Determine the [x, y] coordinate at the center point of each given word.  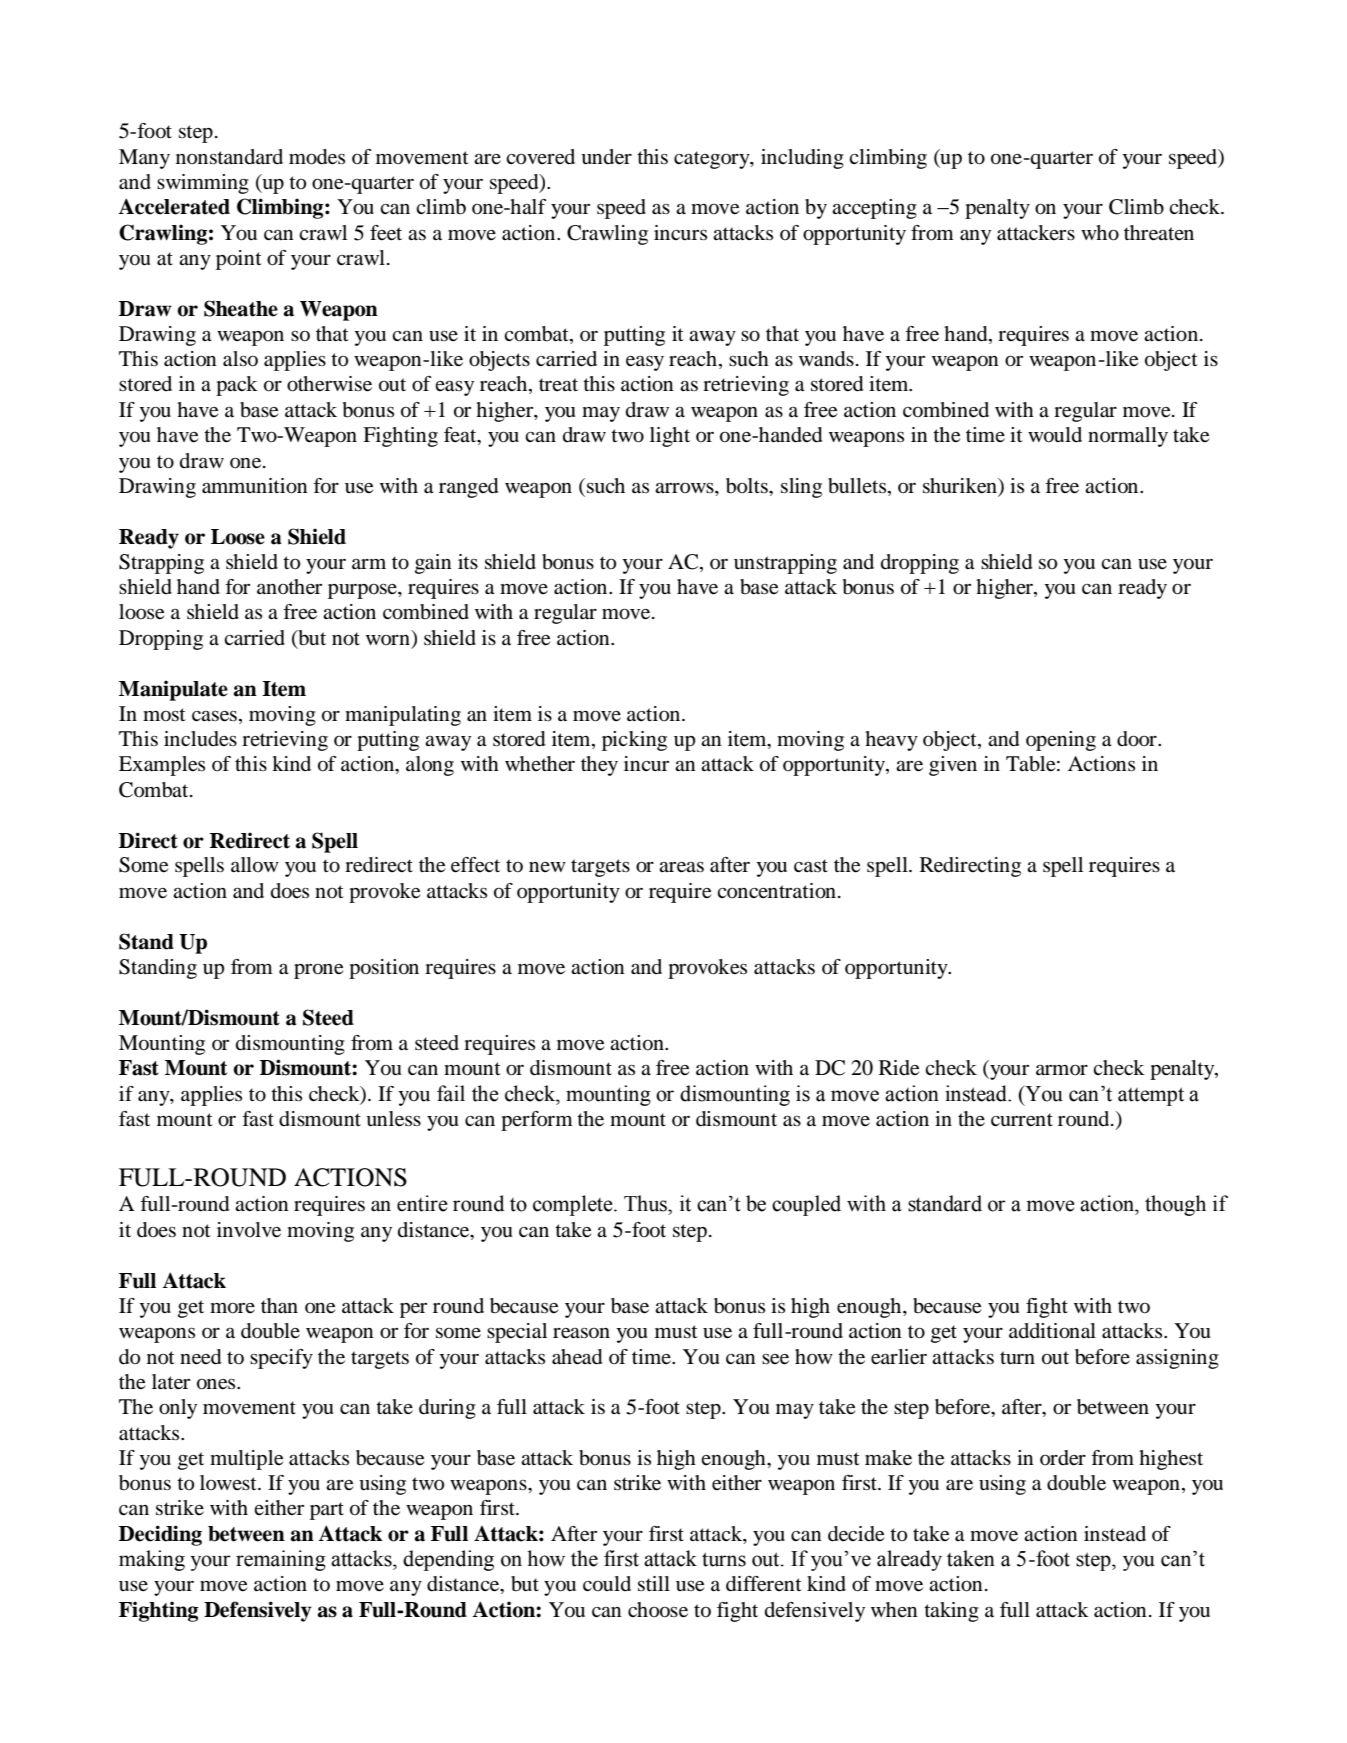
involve [249, 1230]
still [654, 1584]
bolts [748, 486]
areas [681, 867]
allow [255, 865]
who [1100, 233]
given [953, 766]
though [1175, 1205]
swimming [203, 184]
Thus [646, 1203]
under [606, 157]
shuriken [961, 487]
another [289, 587]
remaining [281, 1560]
